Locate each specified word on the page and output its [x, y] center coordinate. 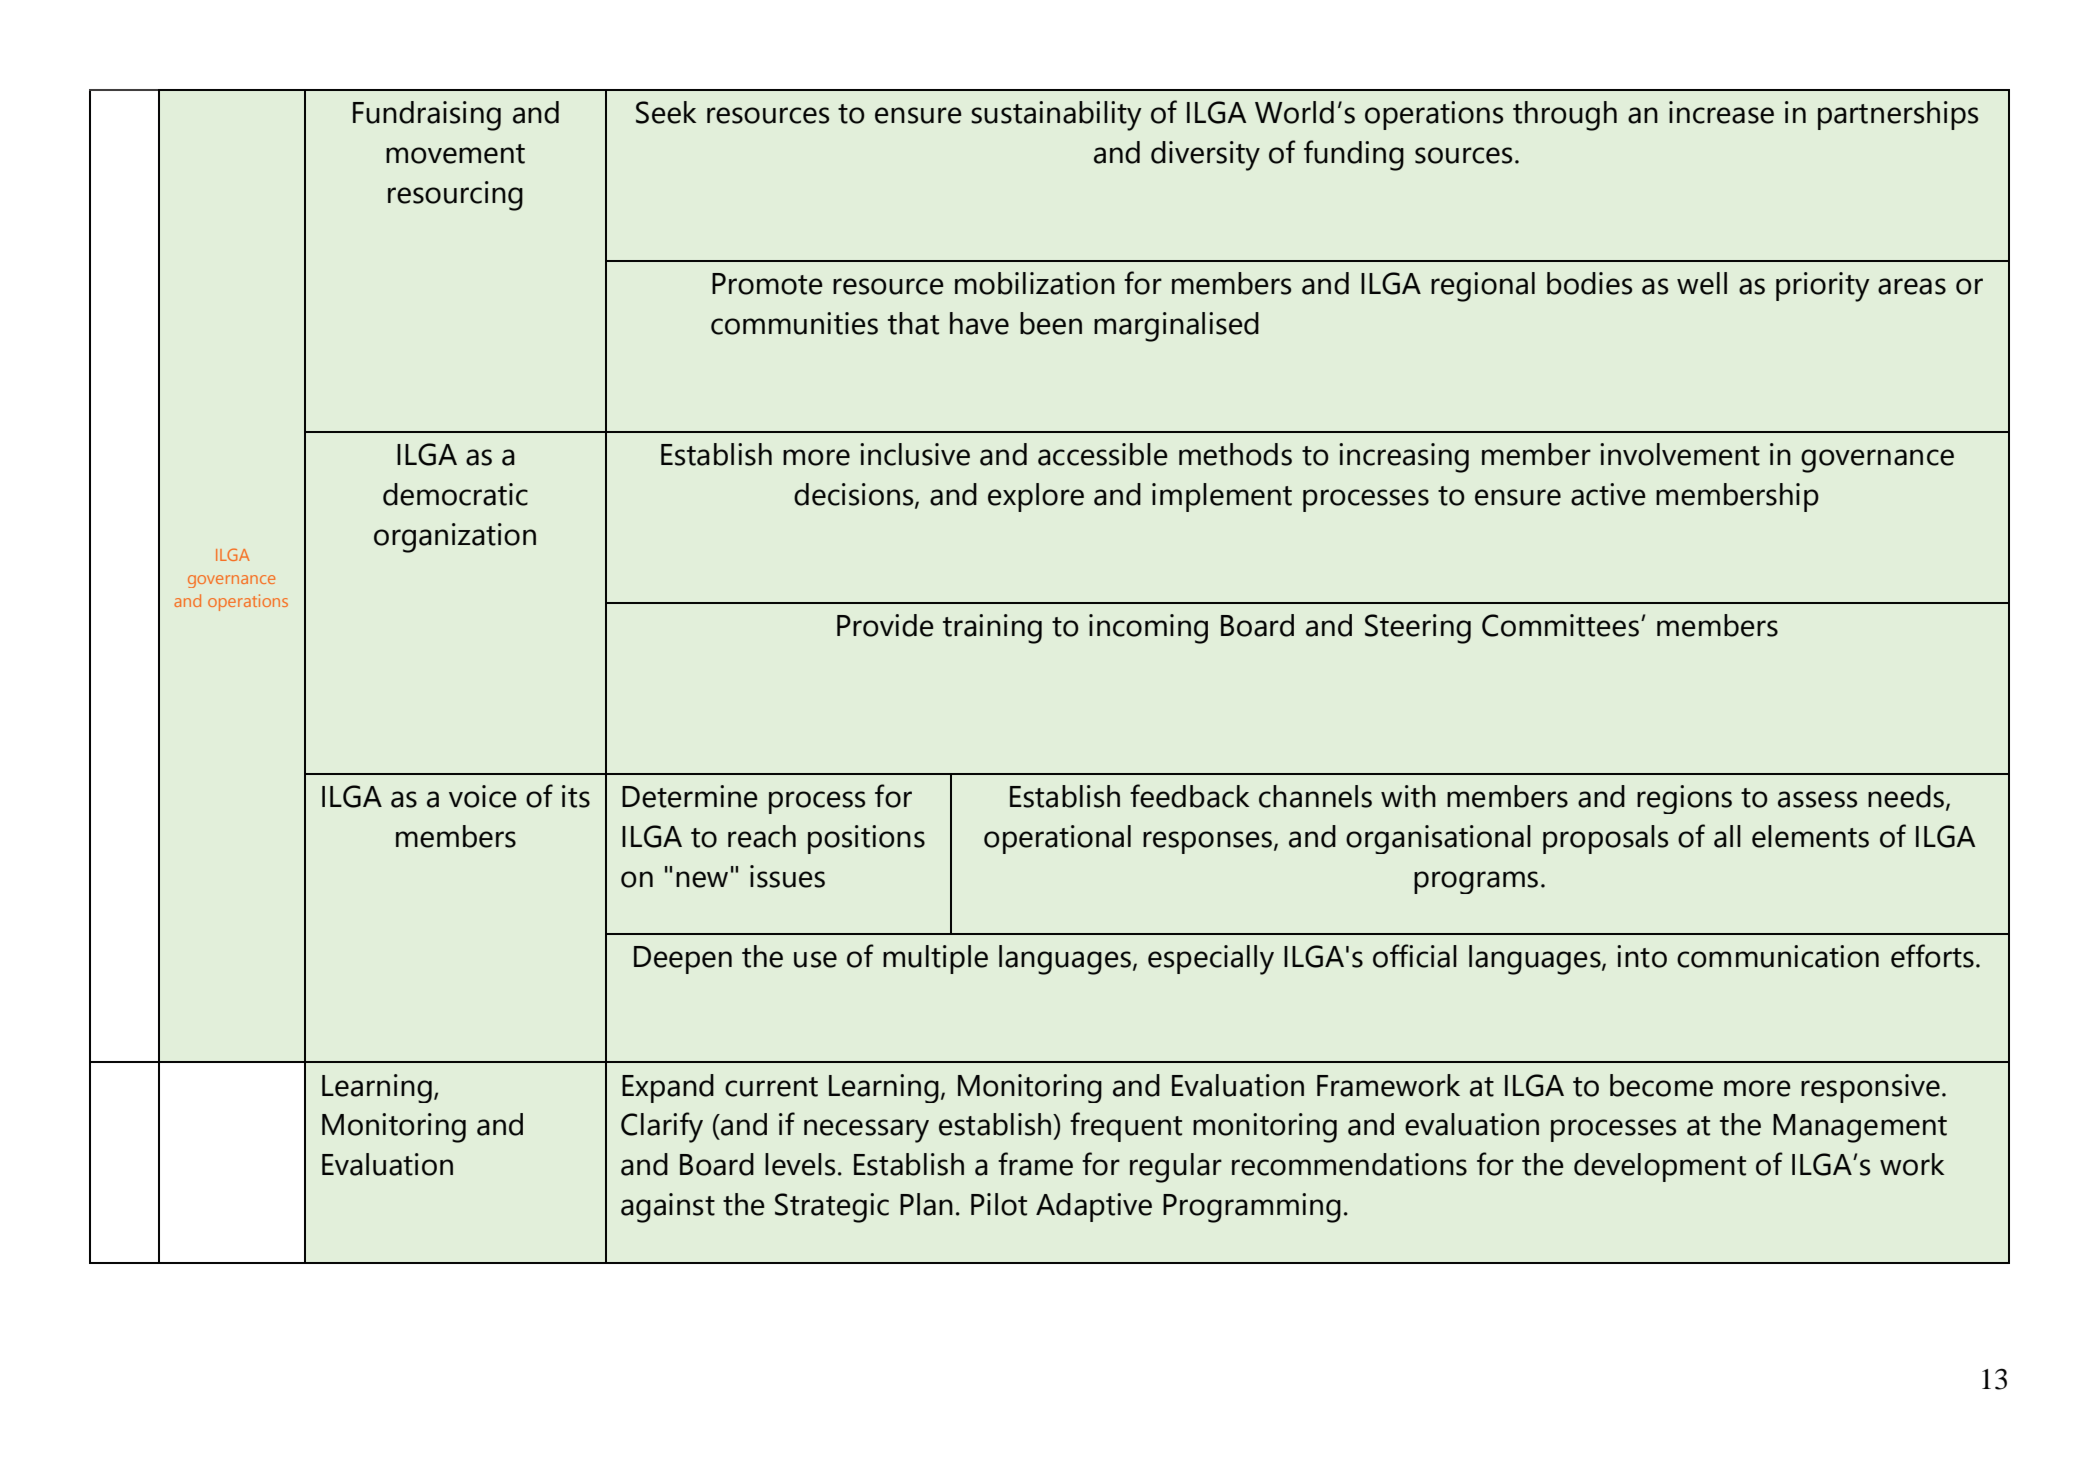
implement [1222, 497]
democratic [455, 494]
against [668, 1208]
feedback [1189, 796]
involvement [1680, 454]
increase [1721, 112]
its [576, 796]
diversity [1205, 156]
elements [1810, 836]
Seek [666, 112]
